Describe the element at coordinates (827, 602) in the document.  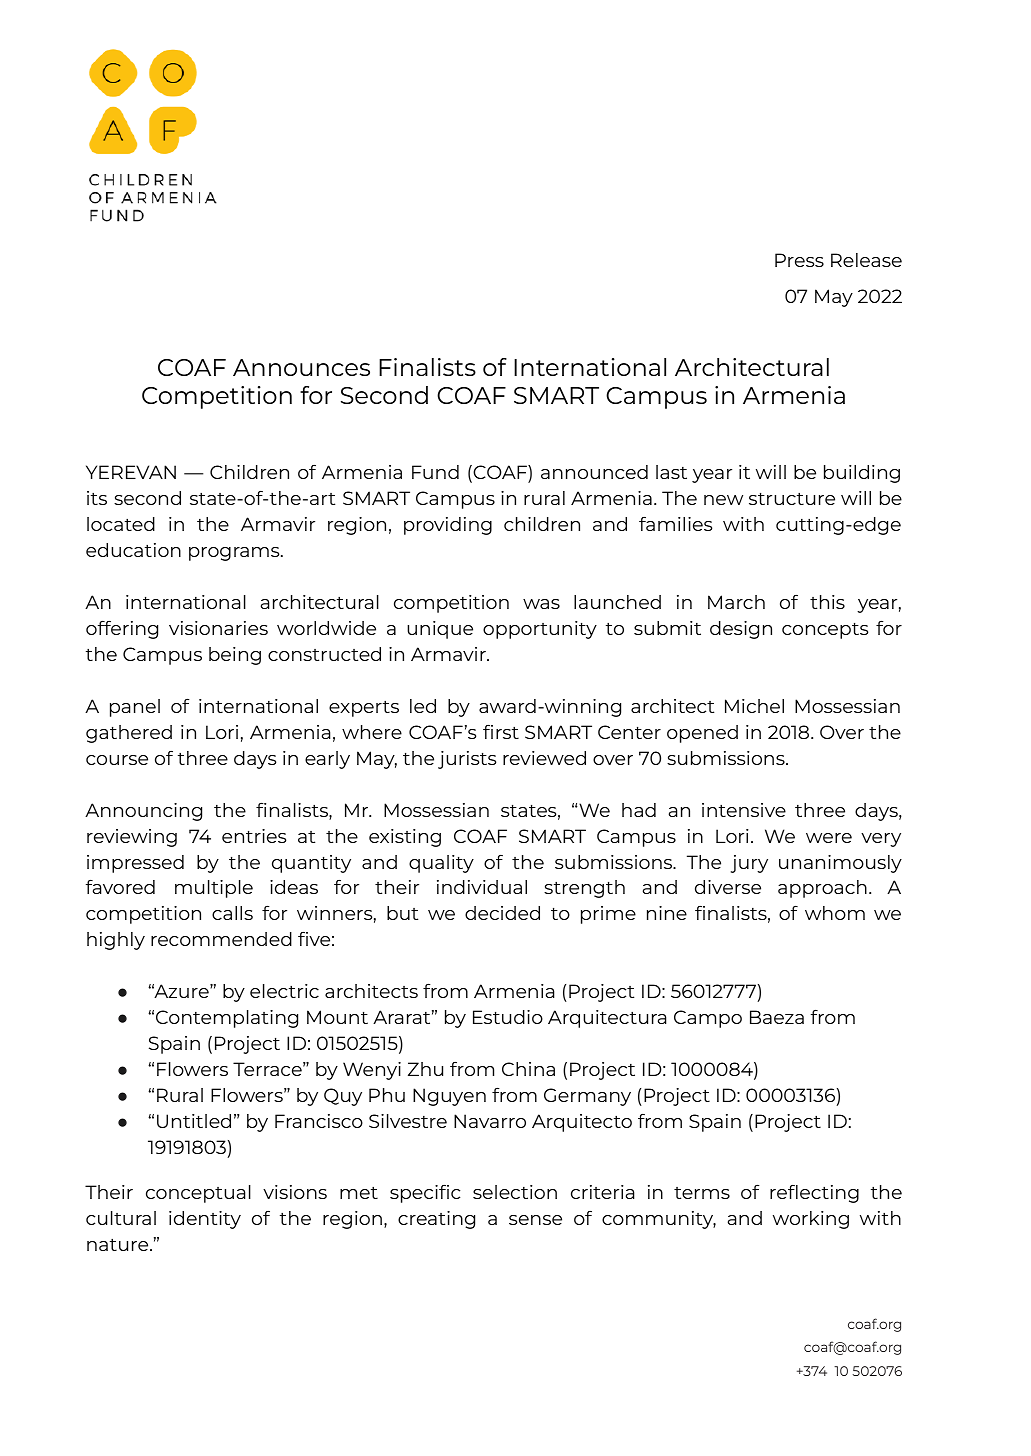
I see `this` at that location.
